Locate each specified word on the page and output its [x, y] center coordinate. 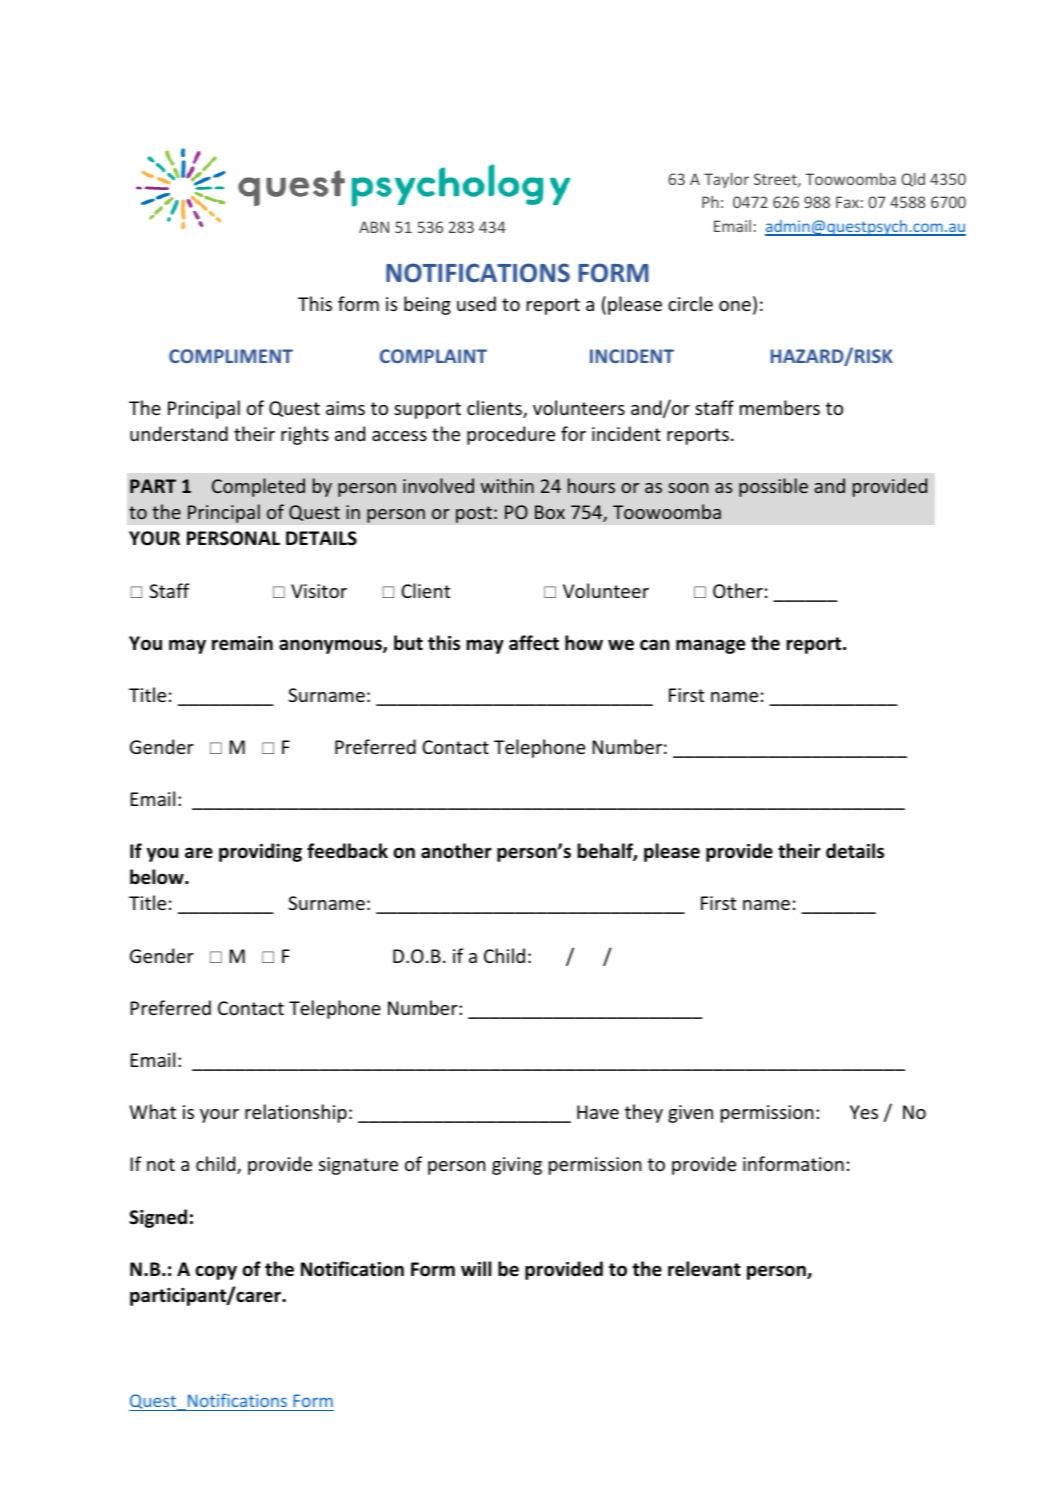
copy [216, 1272]
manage [710, 646]
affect [534, 643]
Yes [864, 1112]
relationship [296, 1113]
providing [260, 852]
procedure [511, 435]
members [780, 407]
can [655, 645]
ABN [374, 227]
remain [242, 643]
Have [598, 1112]
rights [305, 435]
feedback [347, 851]
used [476, 303]
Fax [847, 202]
